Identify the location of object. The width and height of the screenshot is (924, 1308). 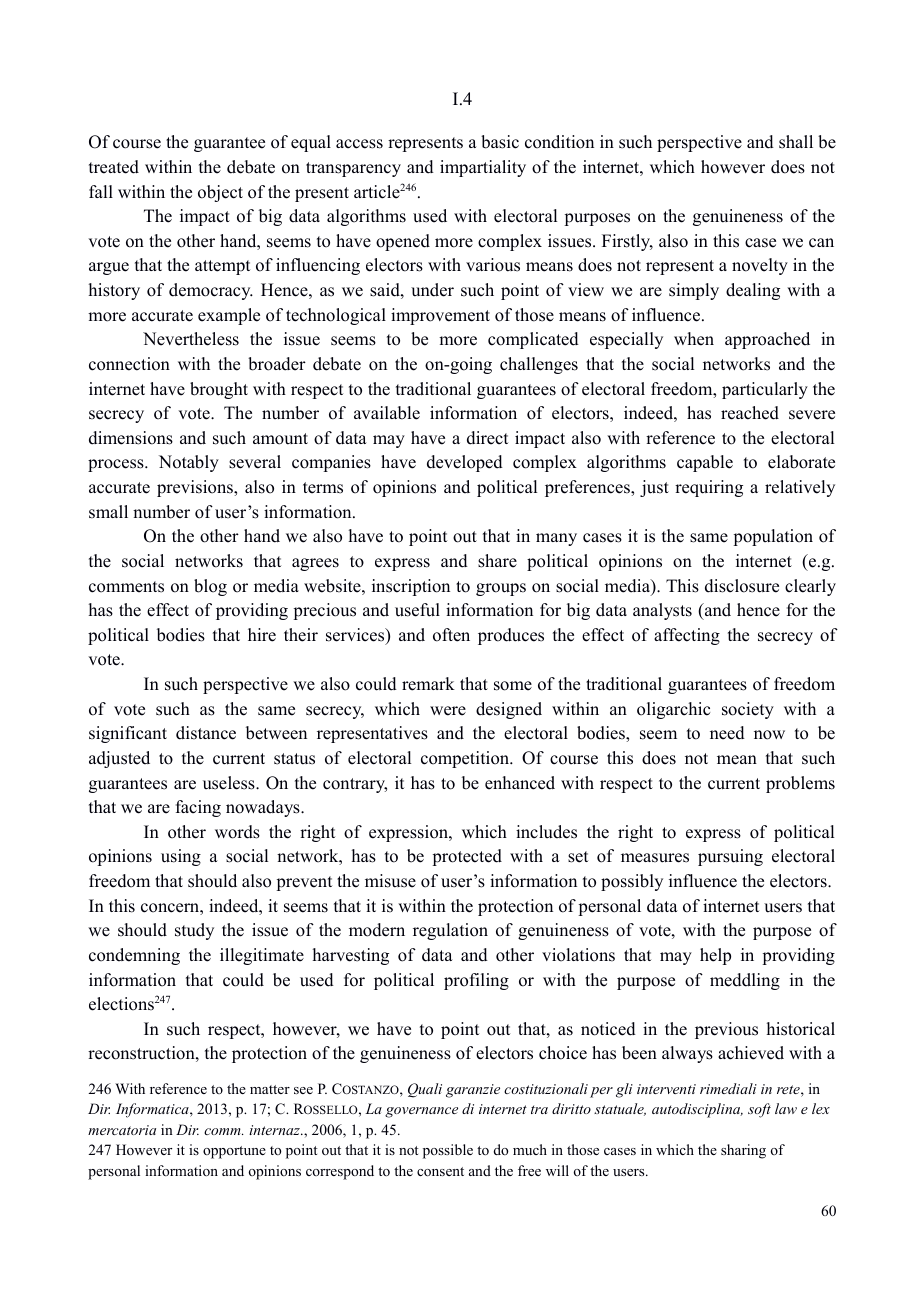
(220, 193).
